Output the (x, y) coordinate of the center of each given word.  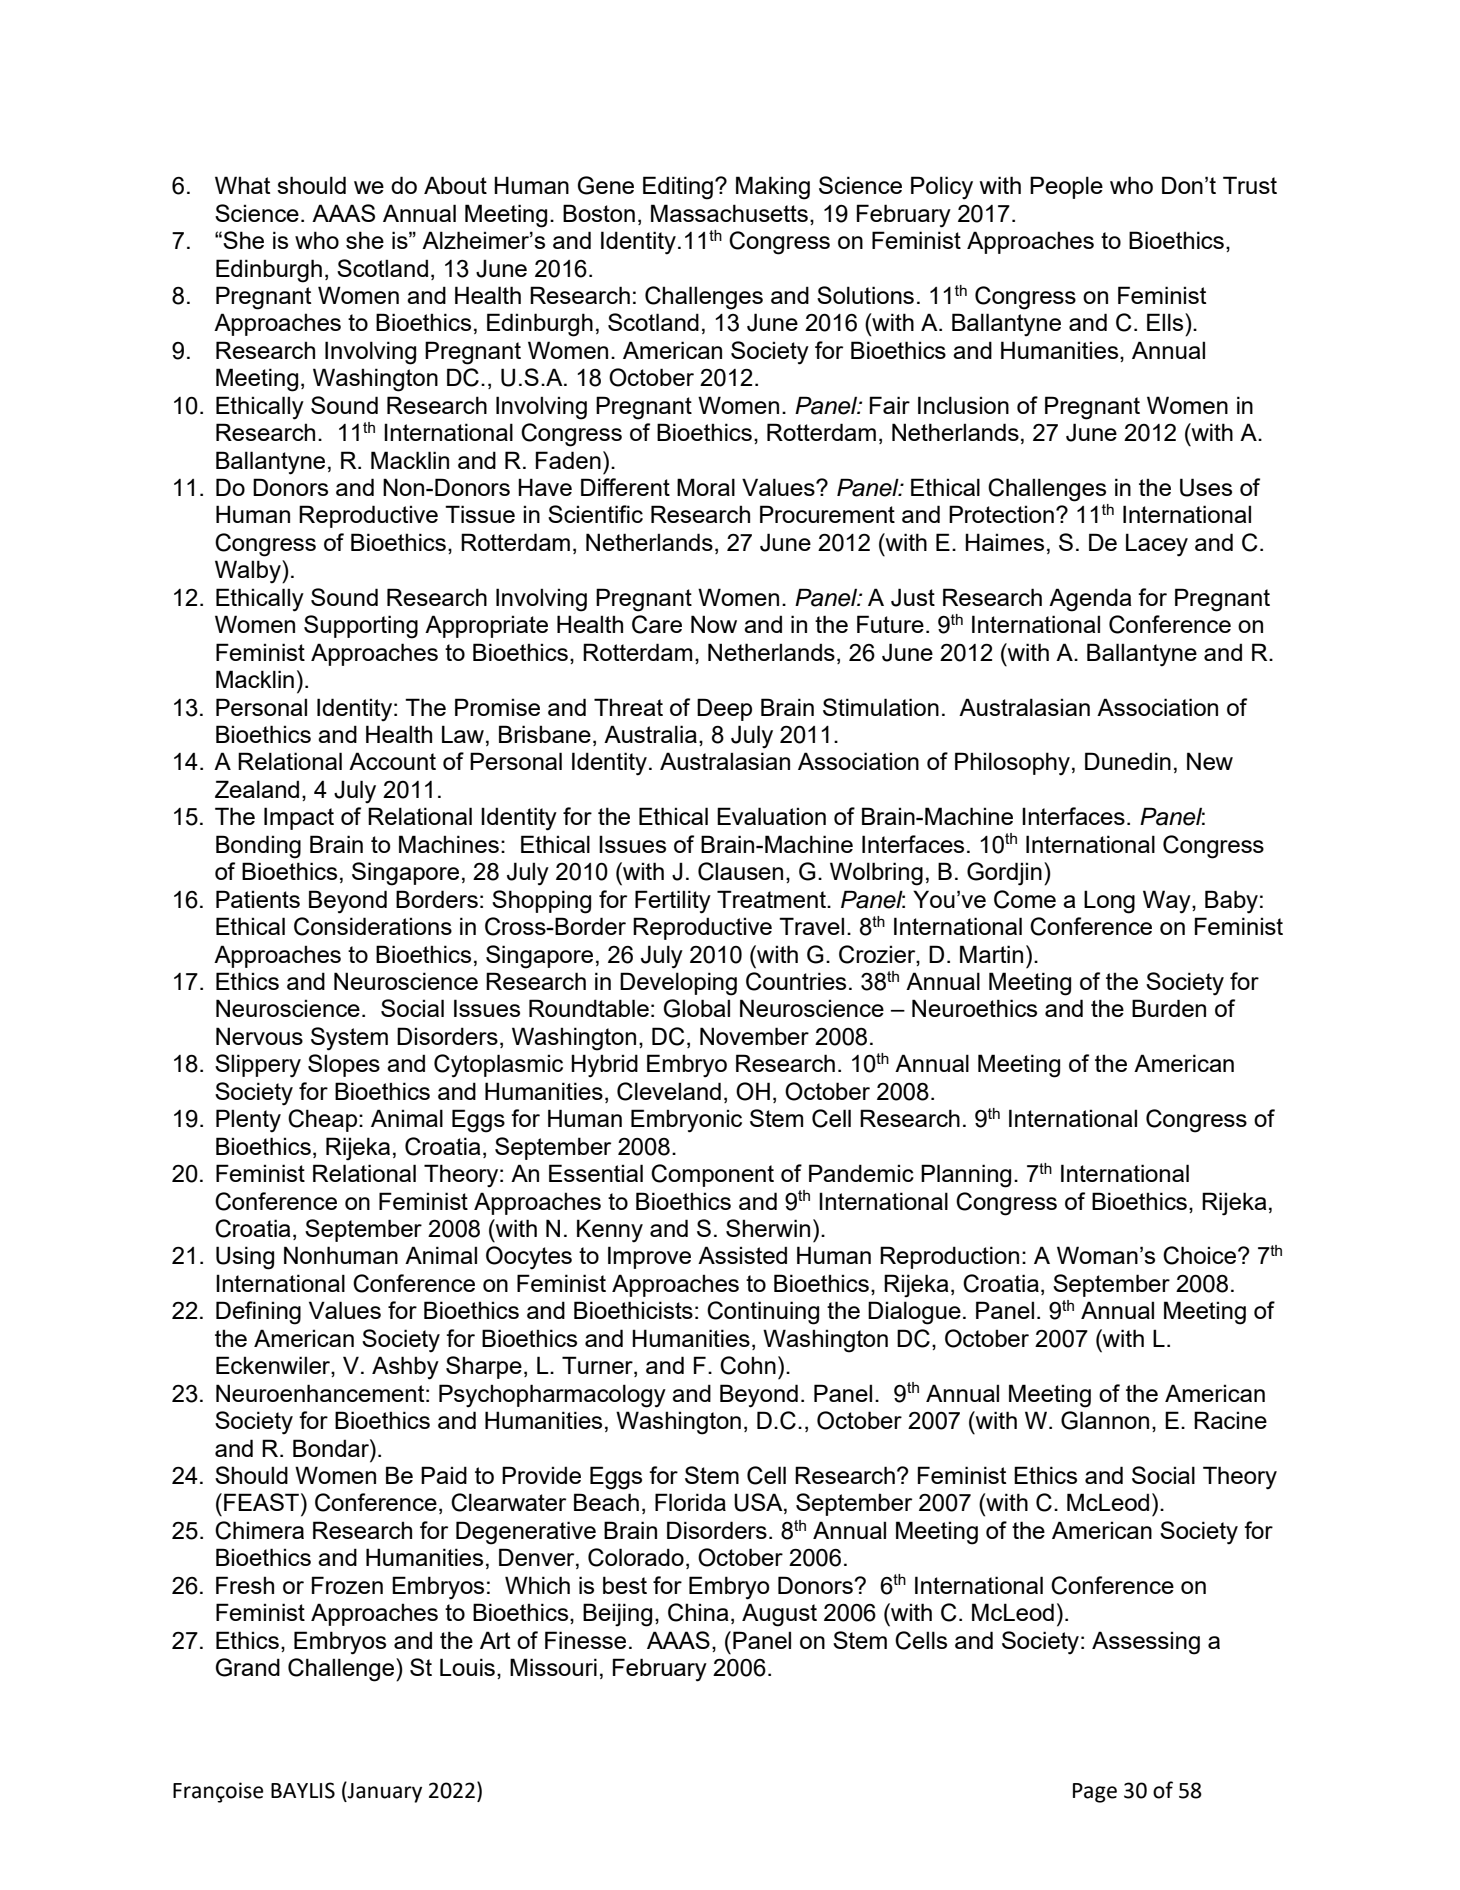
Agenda (1090, 600)
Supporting (361, 627)
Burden (1169, 1008)
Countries (796, 981)
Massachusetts (729, 213)
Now (714, 624)
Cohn (748, 1365)
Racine (1230, 1420)
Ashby (405, 1368)
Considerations (373, 926)
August (779, 1615)
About (455, 185)
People (1066, 187)
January (384, 1792)
